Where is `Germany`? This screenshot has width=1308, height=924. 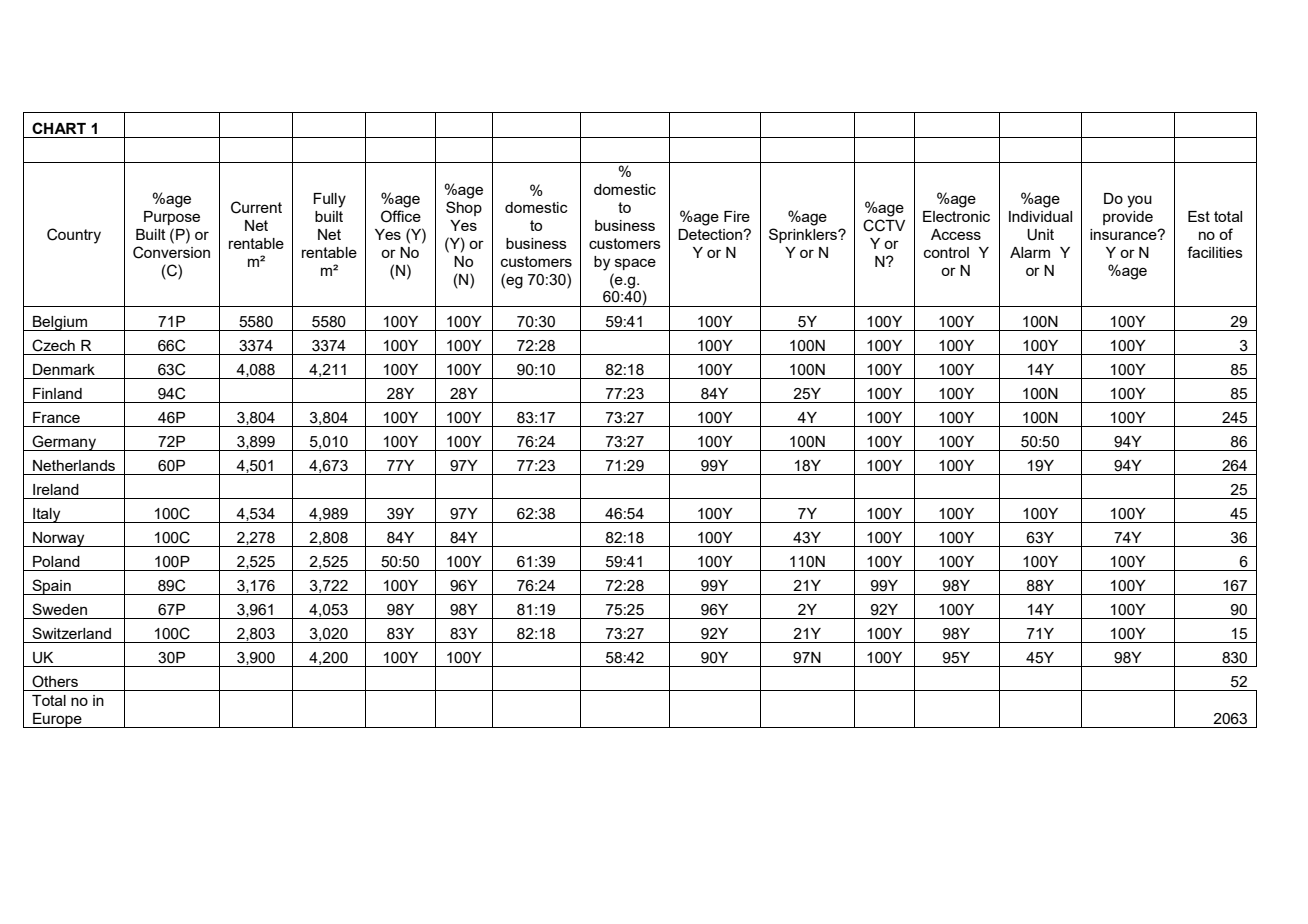
Germany is located at coordinates (64, 443).
